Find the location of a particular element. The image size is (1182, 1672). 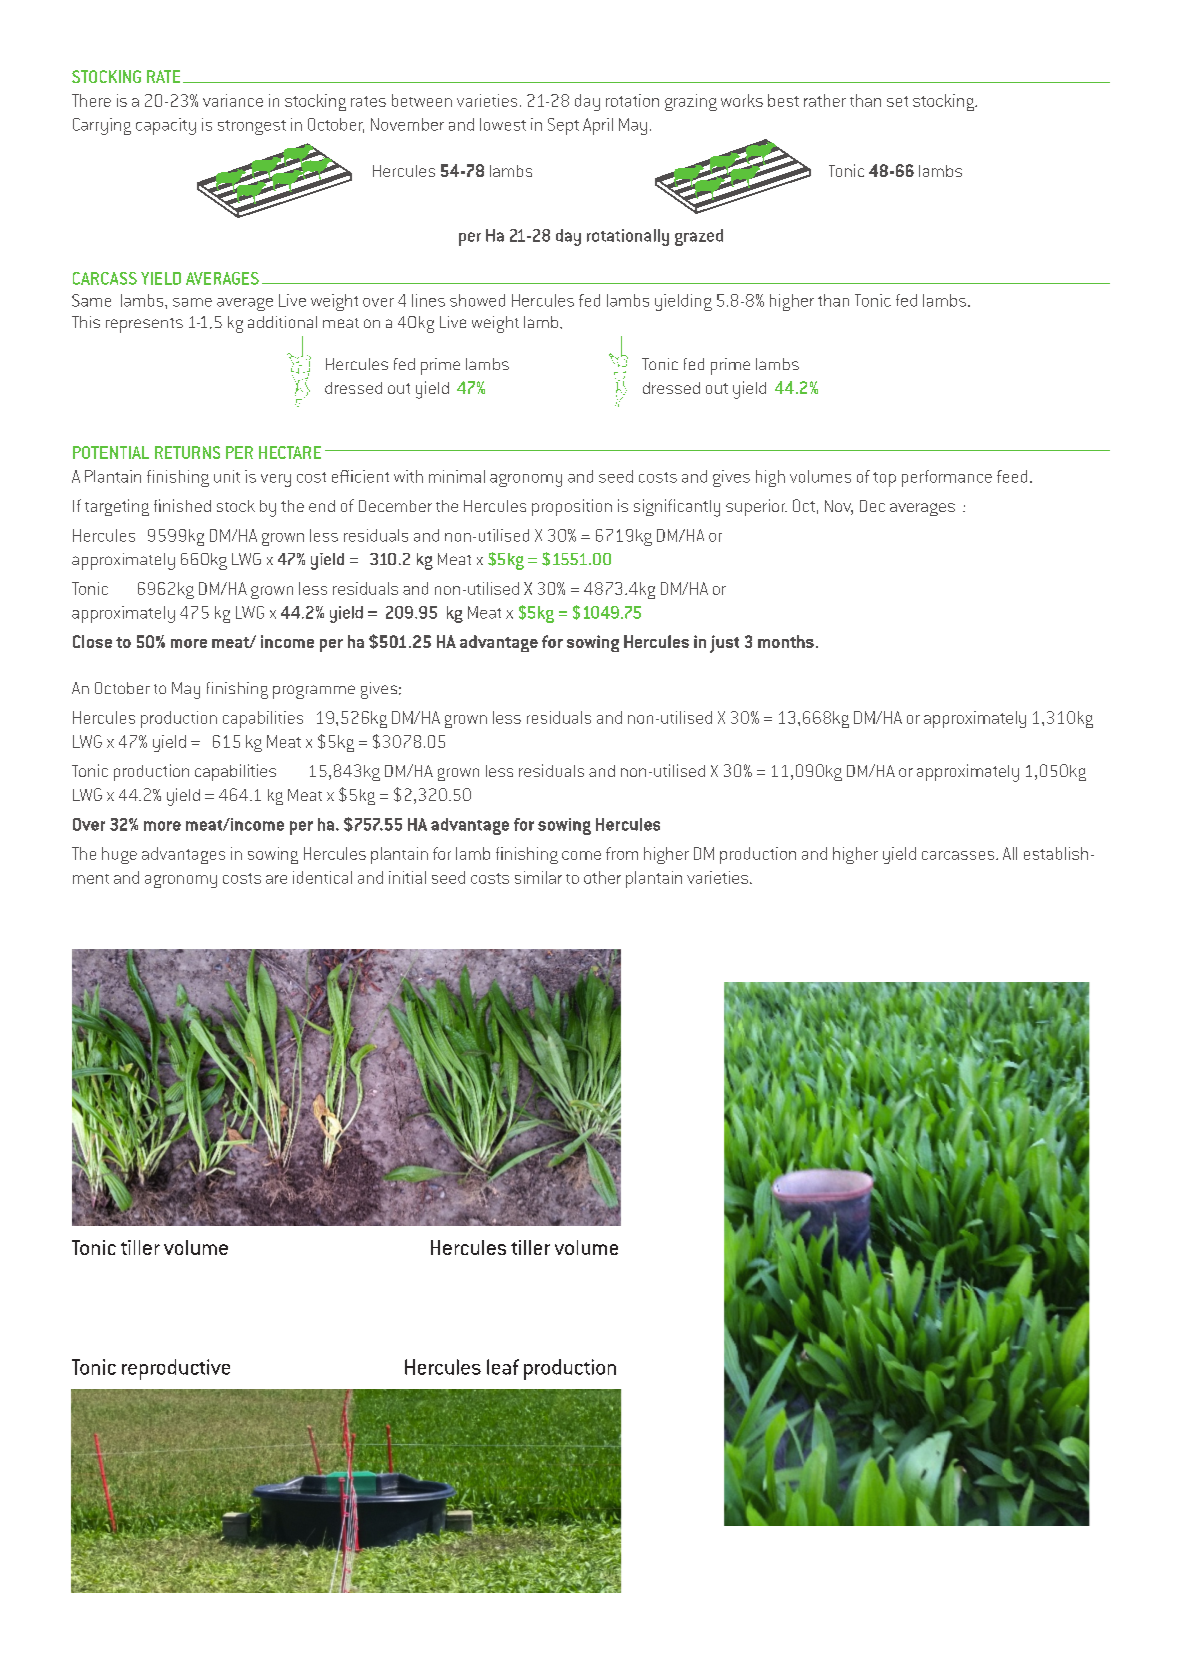

leaf is located at coordinates (503, 1367).
